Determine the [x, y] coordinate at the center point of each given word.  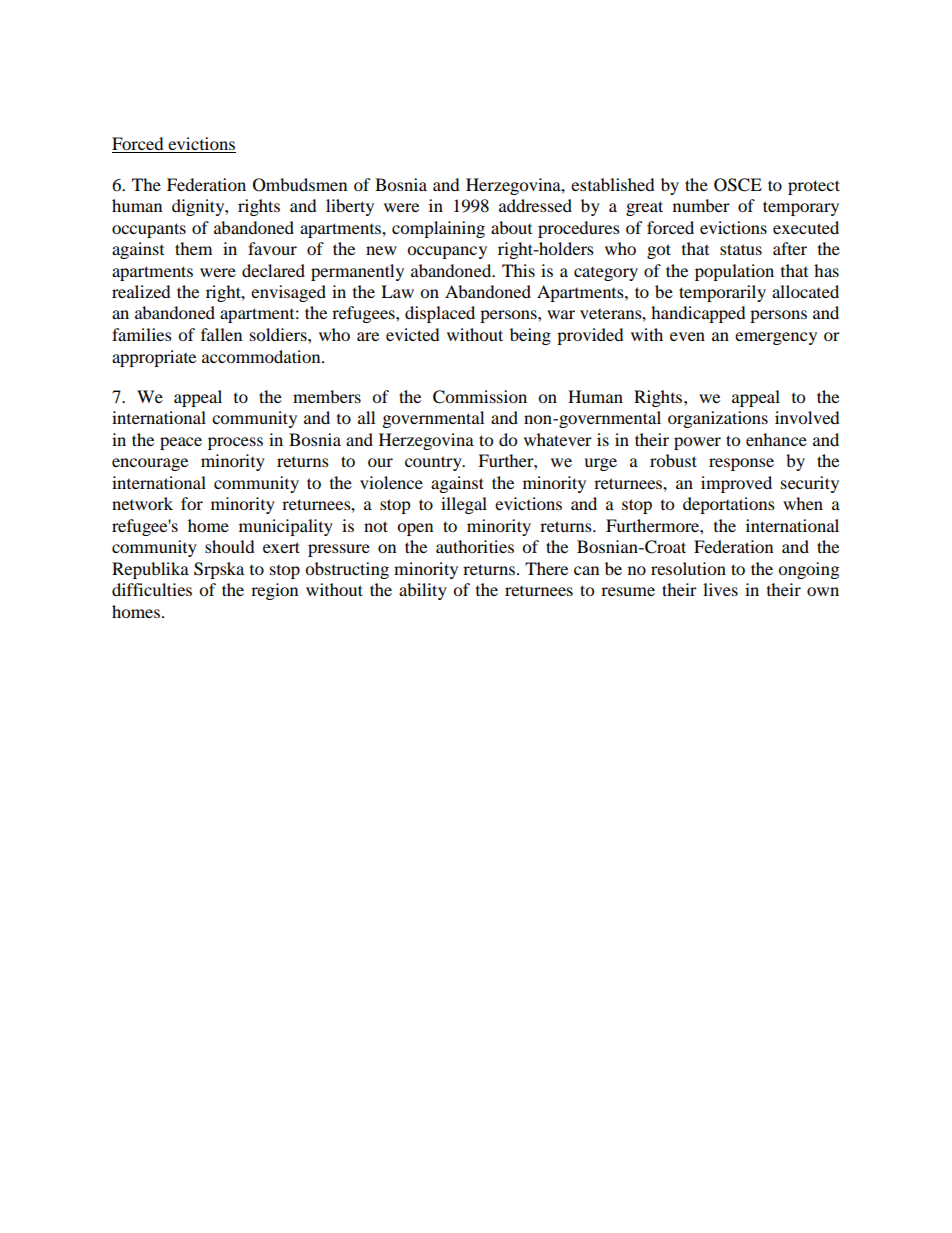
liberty [350, 207]
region [274, 591]
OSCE [738, 185]
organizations [718, 419]
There [546, 568]
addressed [535, 205]
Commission [480, 397]
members [327, 396]
